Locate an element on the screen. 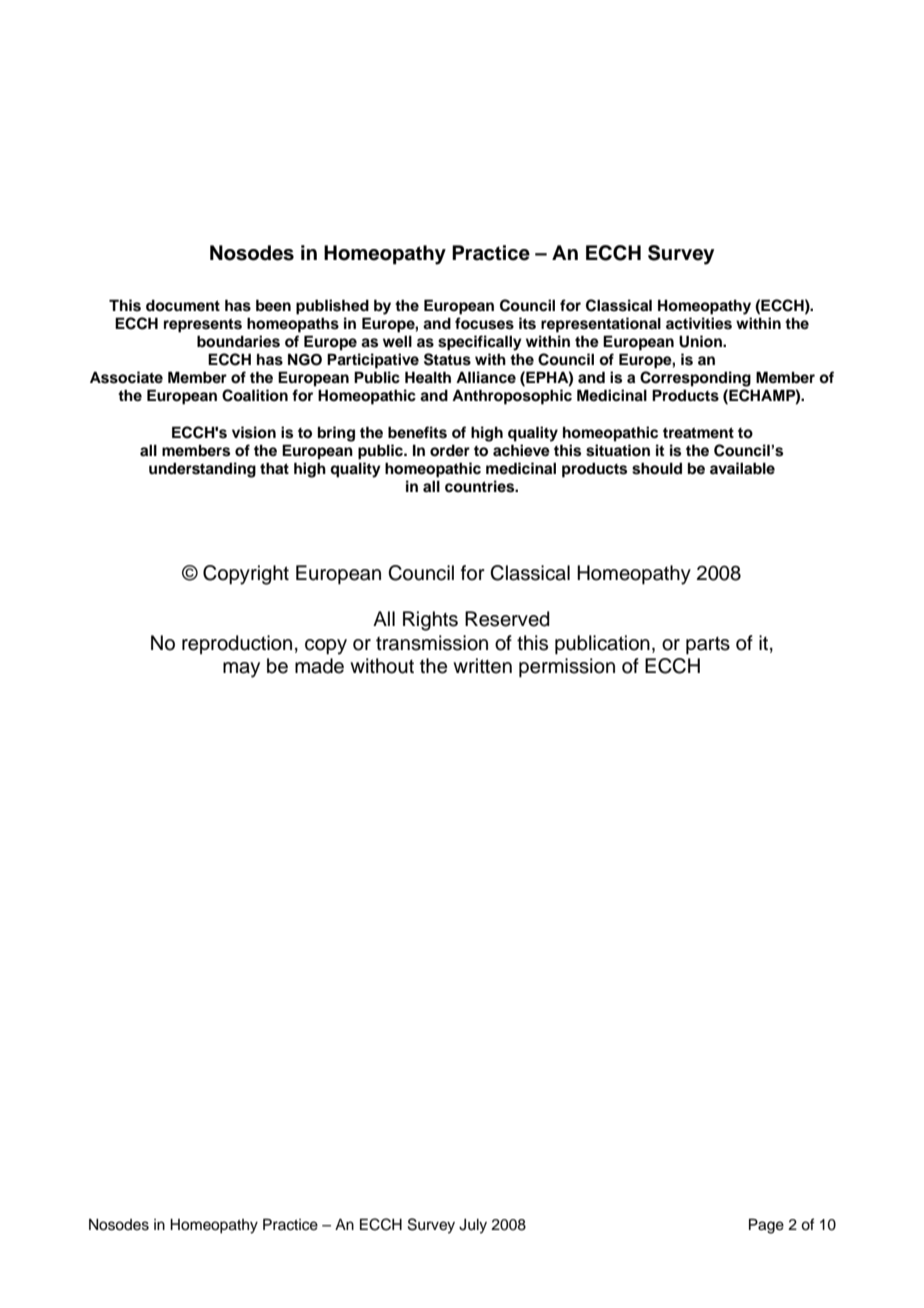 The image size is (924, 1308). July is located at coordinates (473, 1226).
